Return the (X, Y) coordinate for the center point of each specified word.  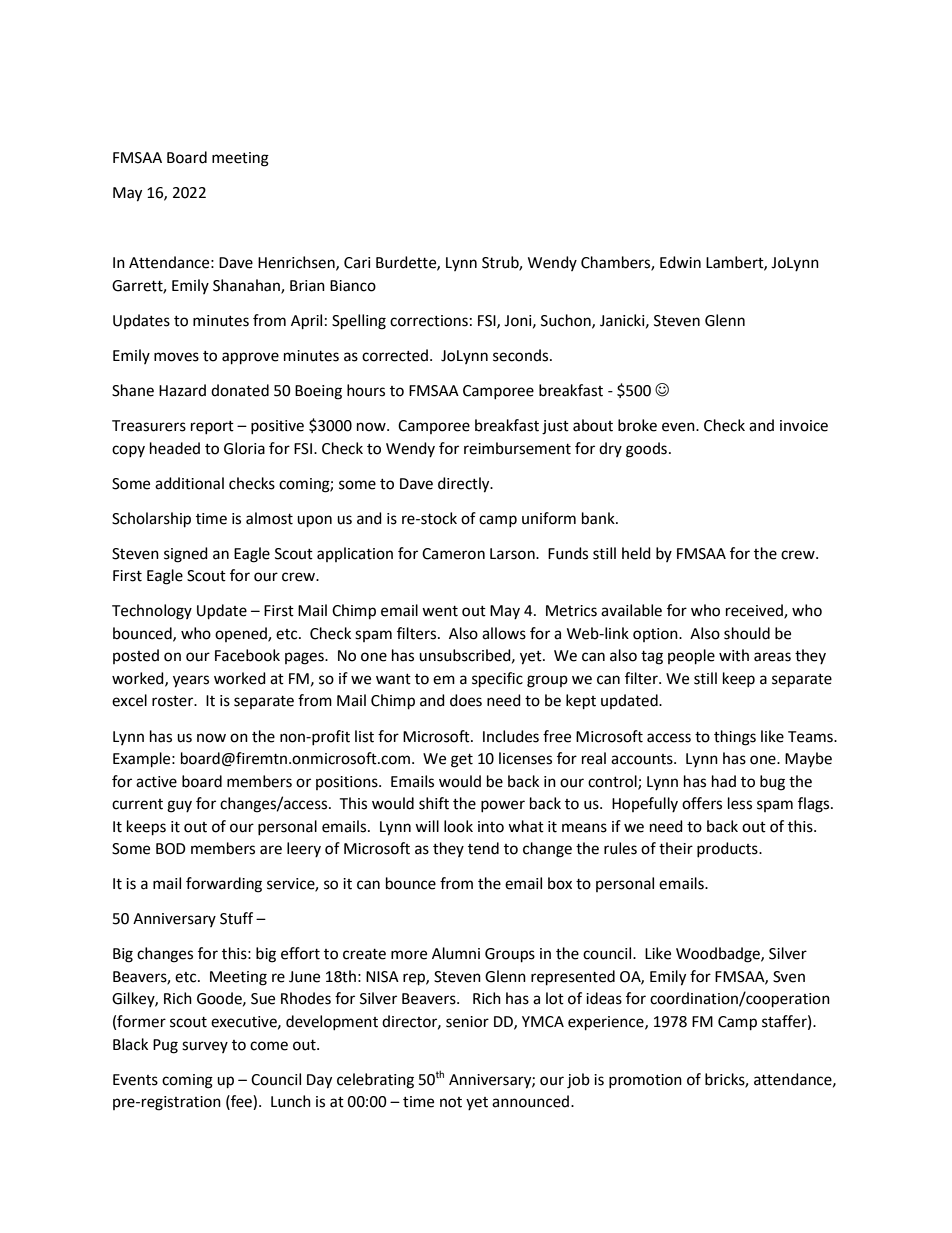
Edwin (680, 262)
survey (205, 1047)
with (734, 655)
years (191, 681)
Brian (307, 286)
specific (497, 680)
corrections (429, 321)
